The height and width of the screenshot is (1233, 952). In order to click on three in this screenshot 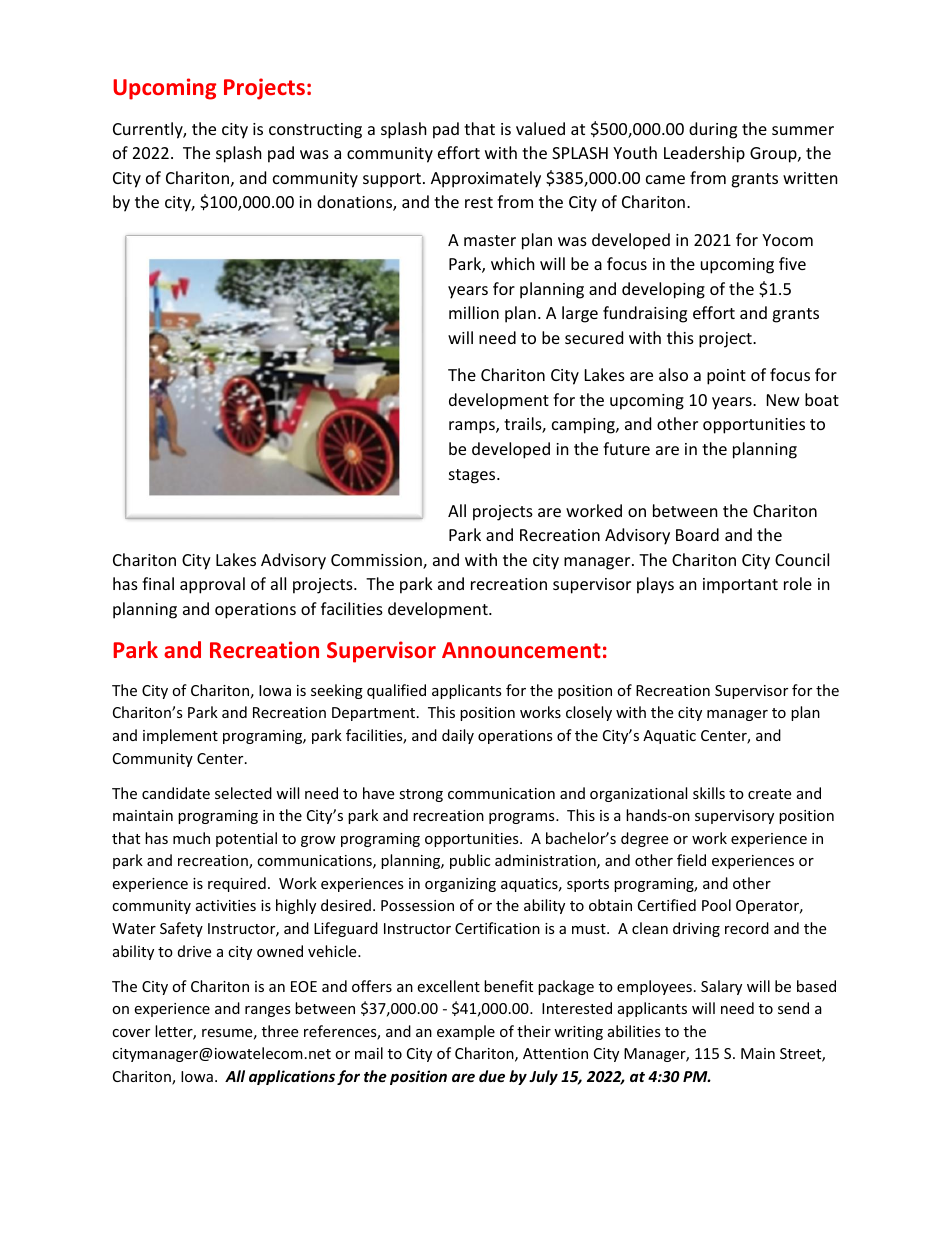, I will do `click(280, 1031)`.
